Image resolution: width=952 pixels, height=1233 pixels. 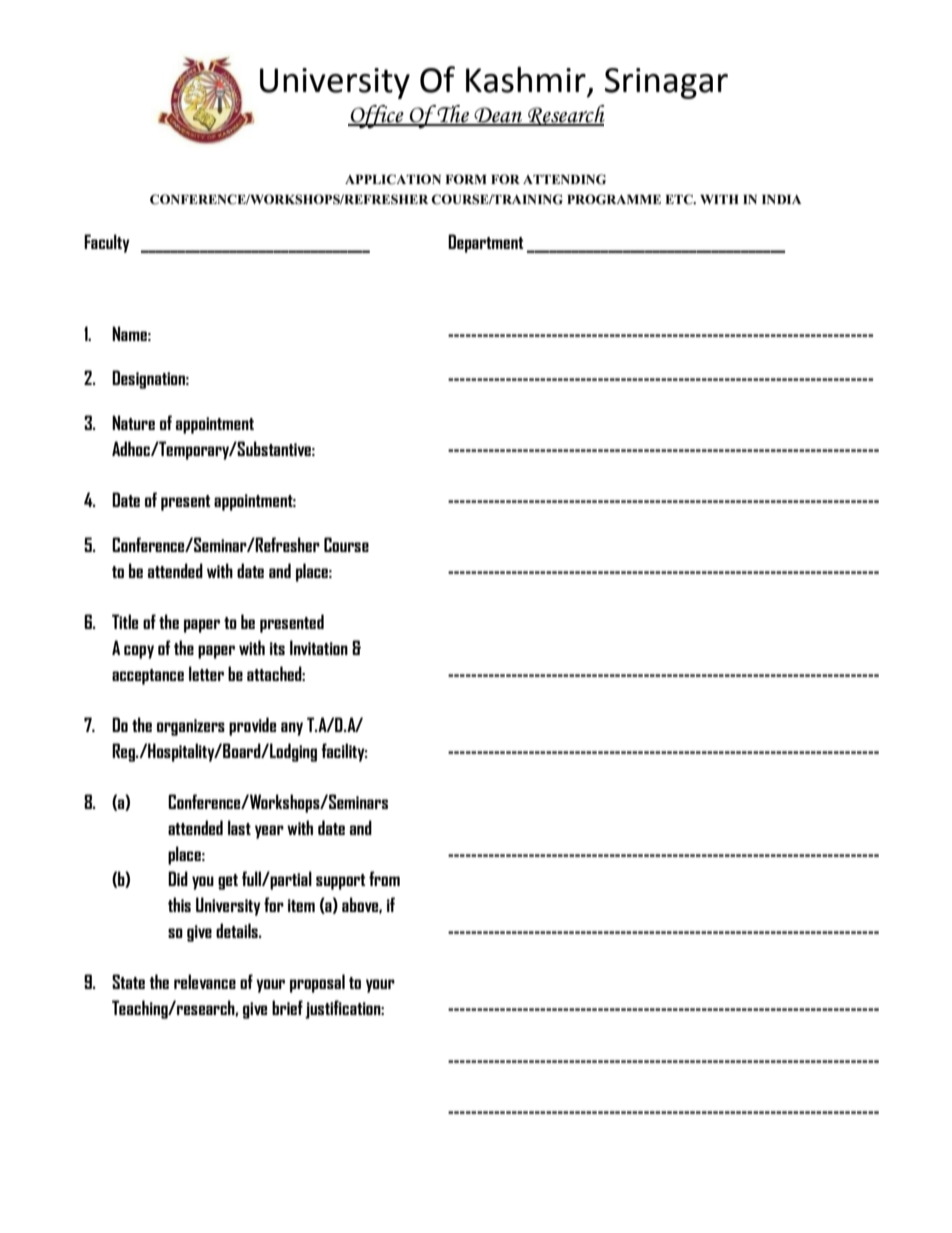 I want to click on Dean, so click(x=498, y=116).
